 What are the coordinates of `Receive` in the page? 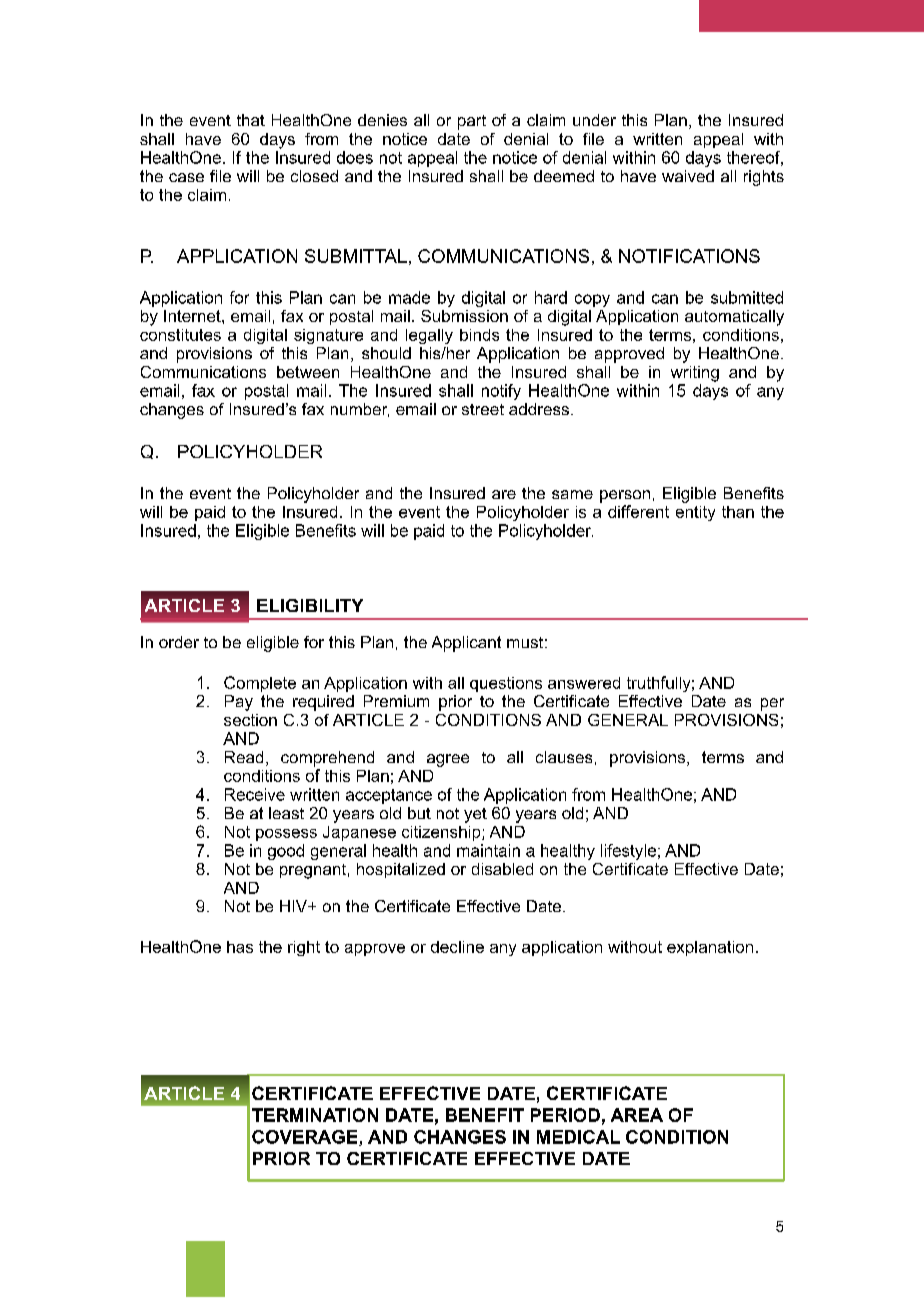 It's located at (255, 794).
